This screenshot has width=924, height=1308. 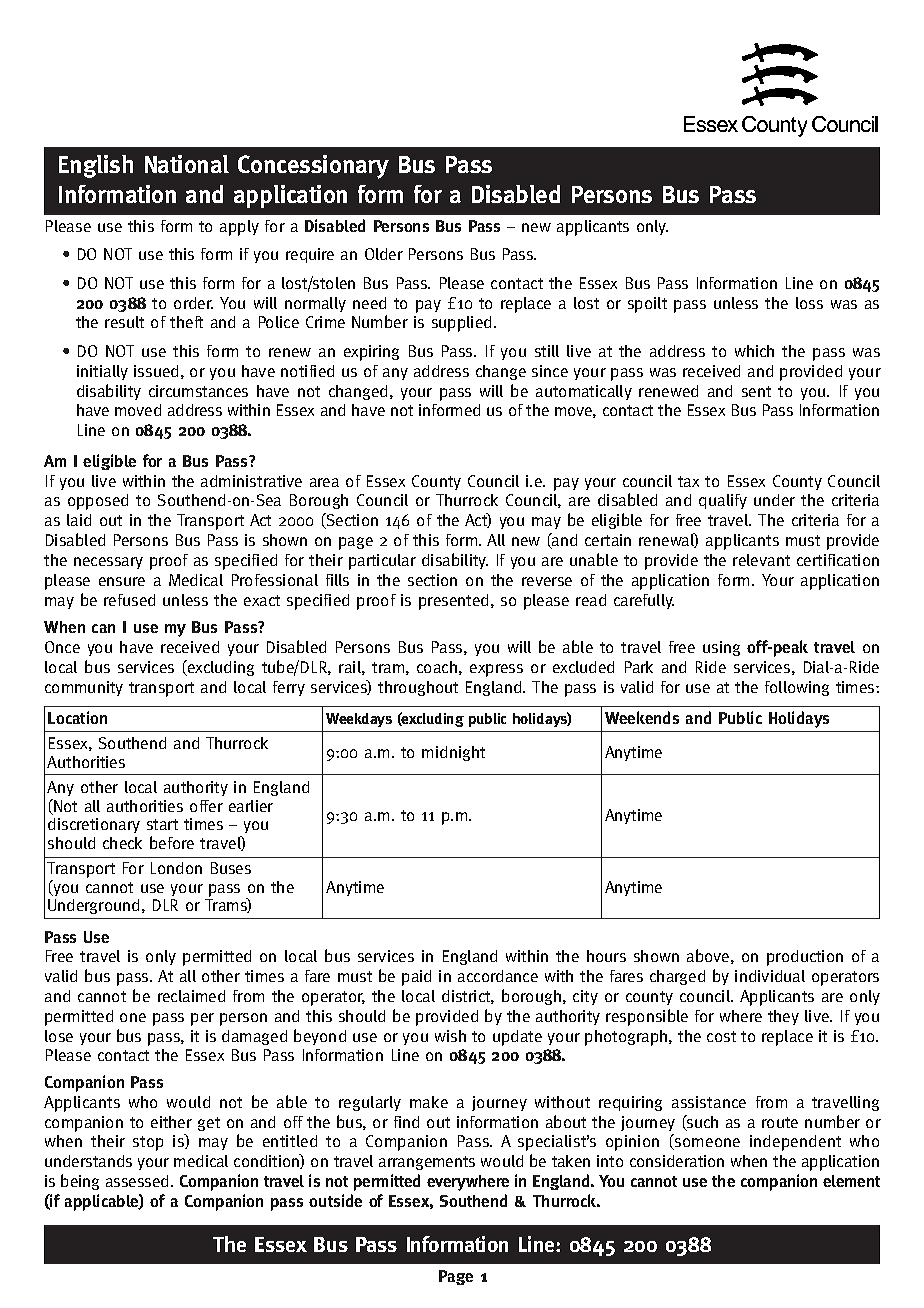 What do you see at coordinates (805, 958) in the screenshot?
I see `production` at bounding box center [805, 958].
